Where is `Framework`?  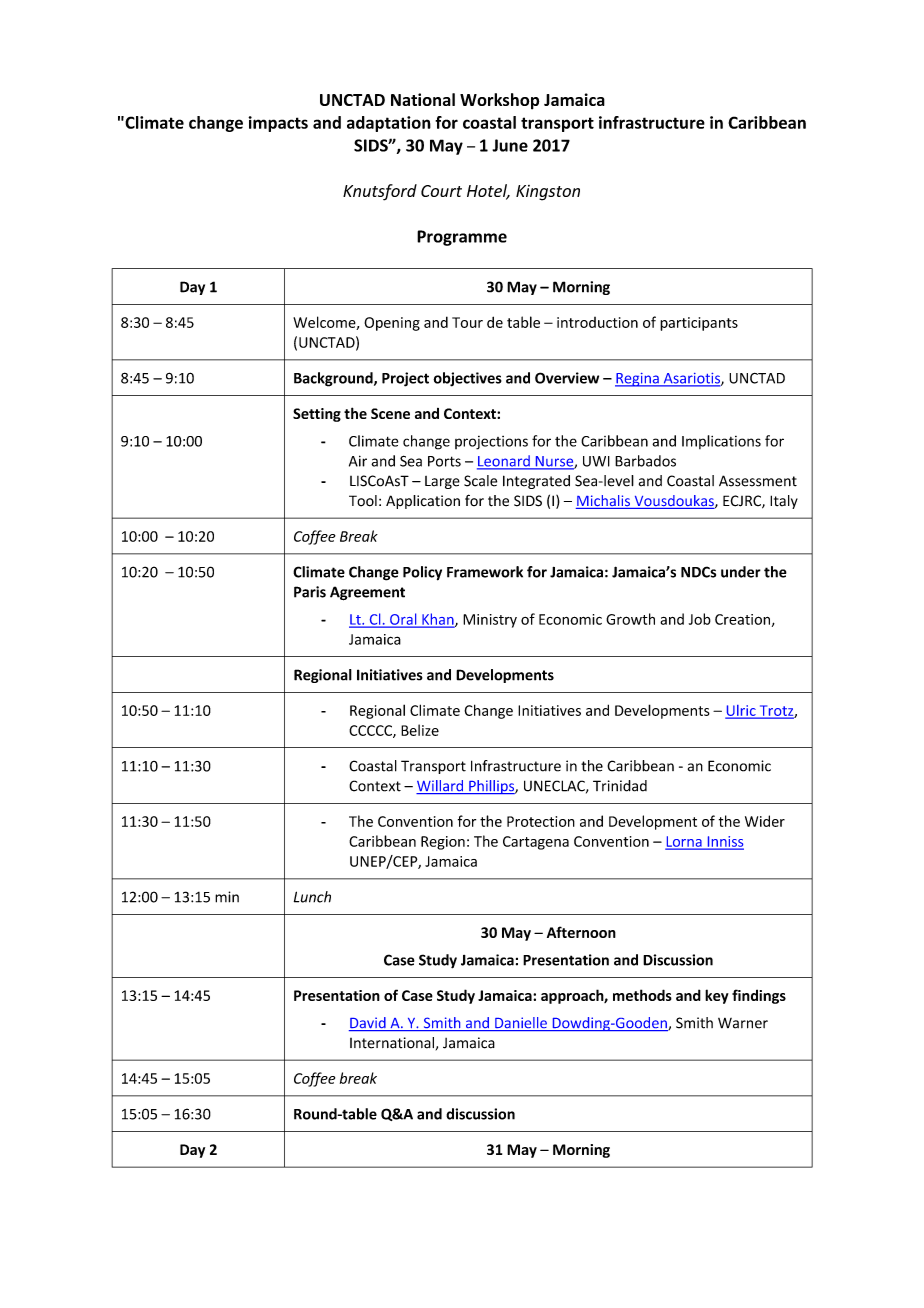
Framework is located at coordinates (485, 572).
